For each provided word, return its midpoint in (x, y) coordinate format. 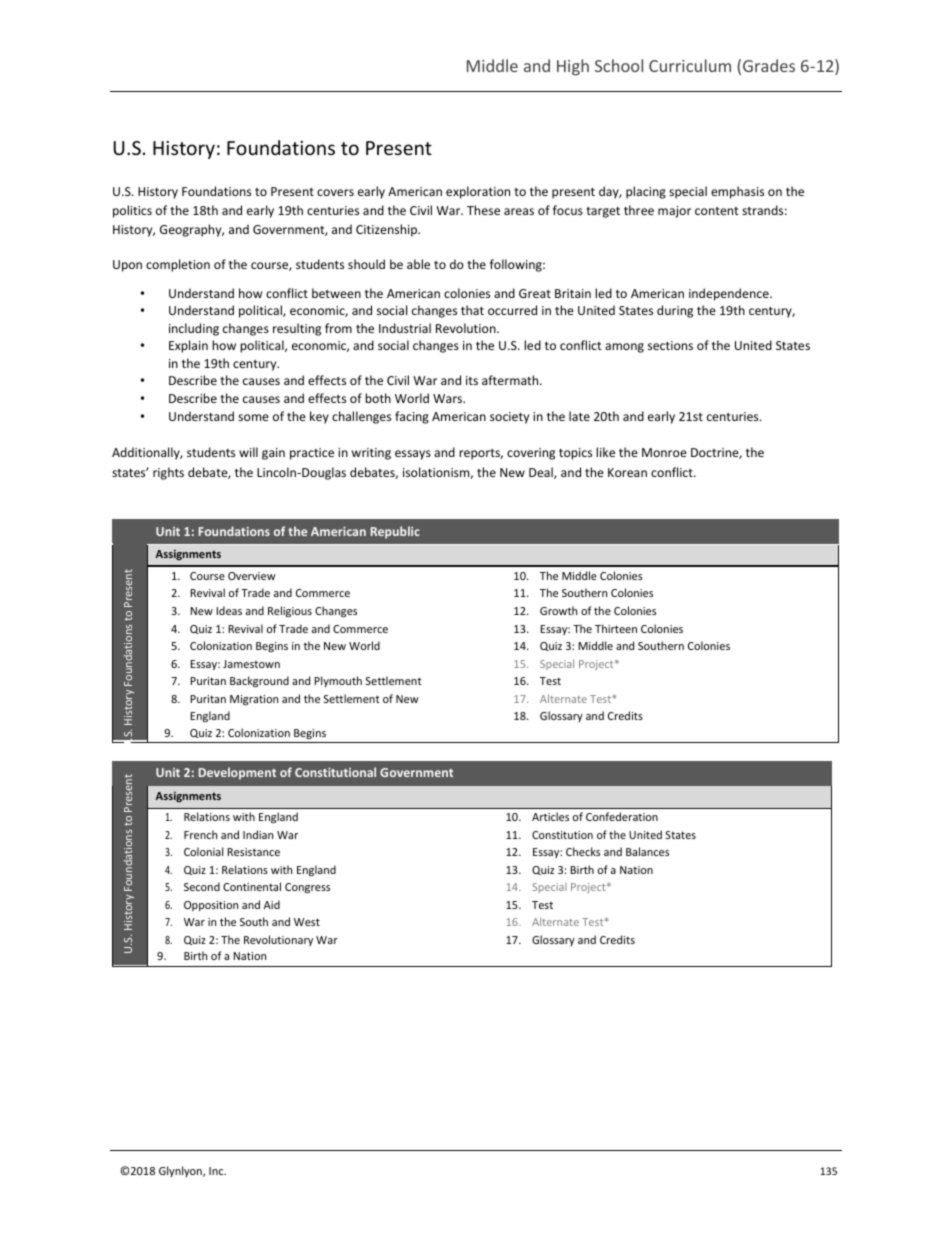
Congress (307, 888)
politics (132, 211)
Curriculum (690, 65)
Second (202, 886)
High (573, 67)
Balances (647, 851)
